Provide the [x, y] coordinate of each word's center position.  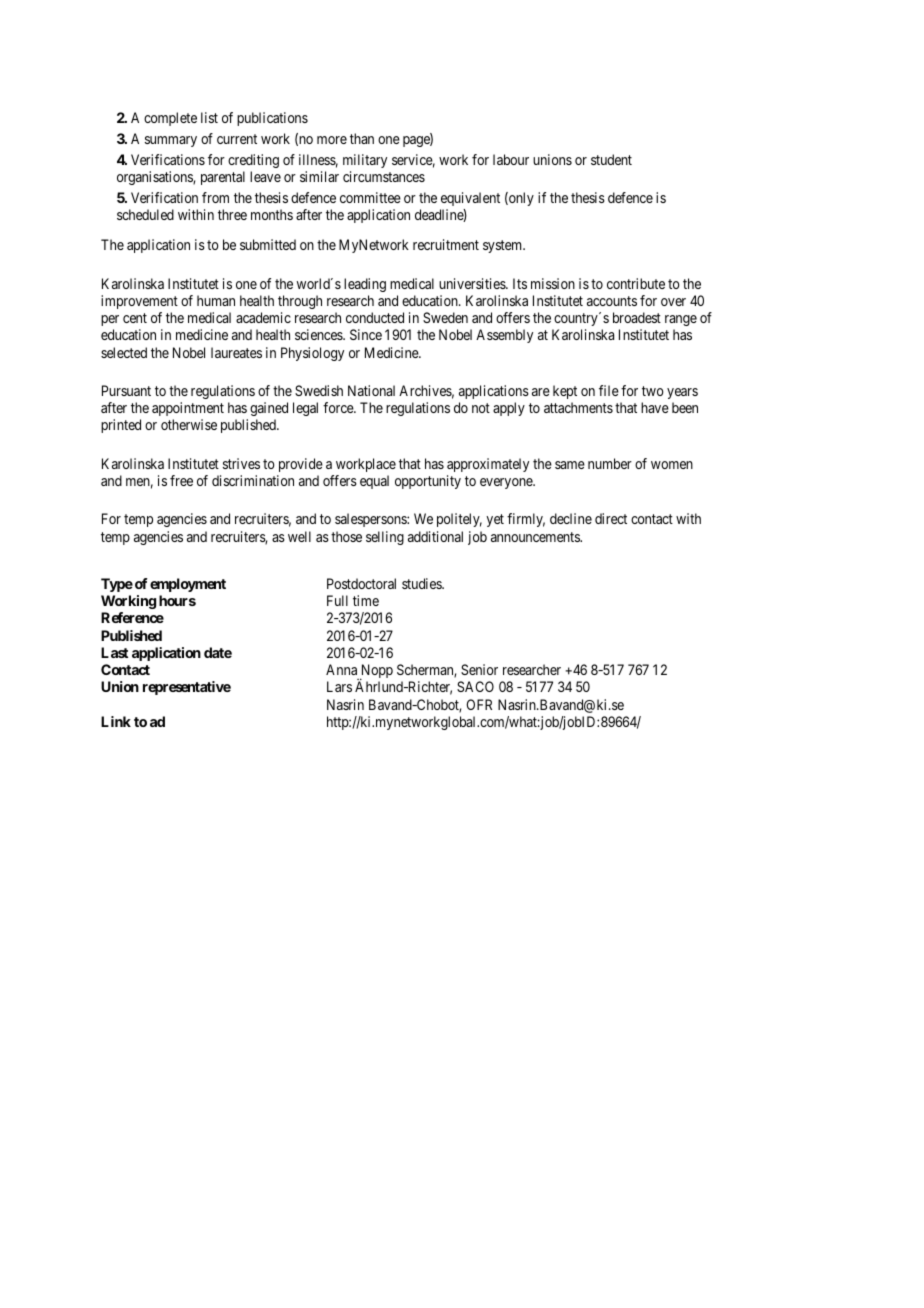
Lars [339, 686]
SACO [475, 686]
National [371, 390]
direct [611, 518]
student [611, 159]
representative [187, 688]
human [216, 300]
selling [385, 538]
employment [188, 585]
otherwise [189, 424]
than [362, 138]
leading [365, 285]
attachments [578, 407]
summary [171, 141]
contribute [636, 283]
